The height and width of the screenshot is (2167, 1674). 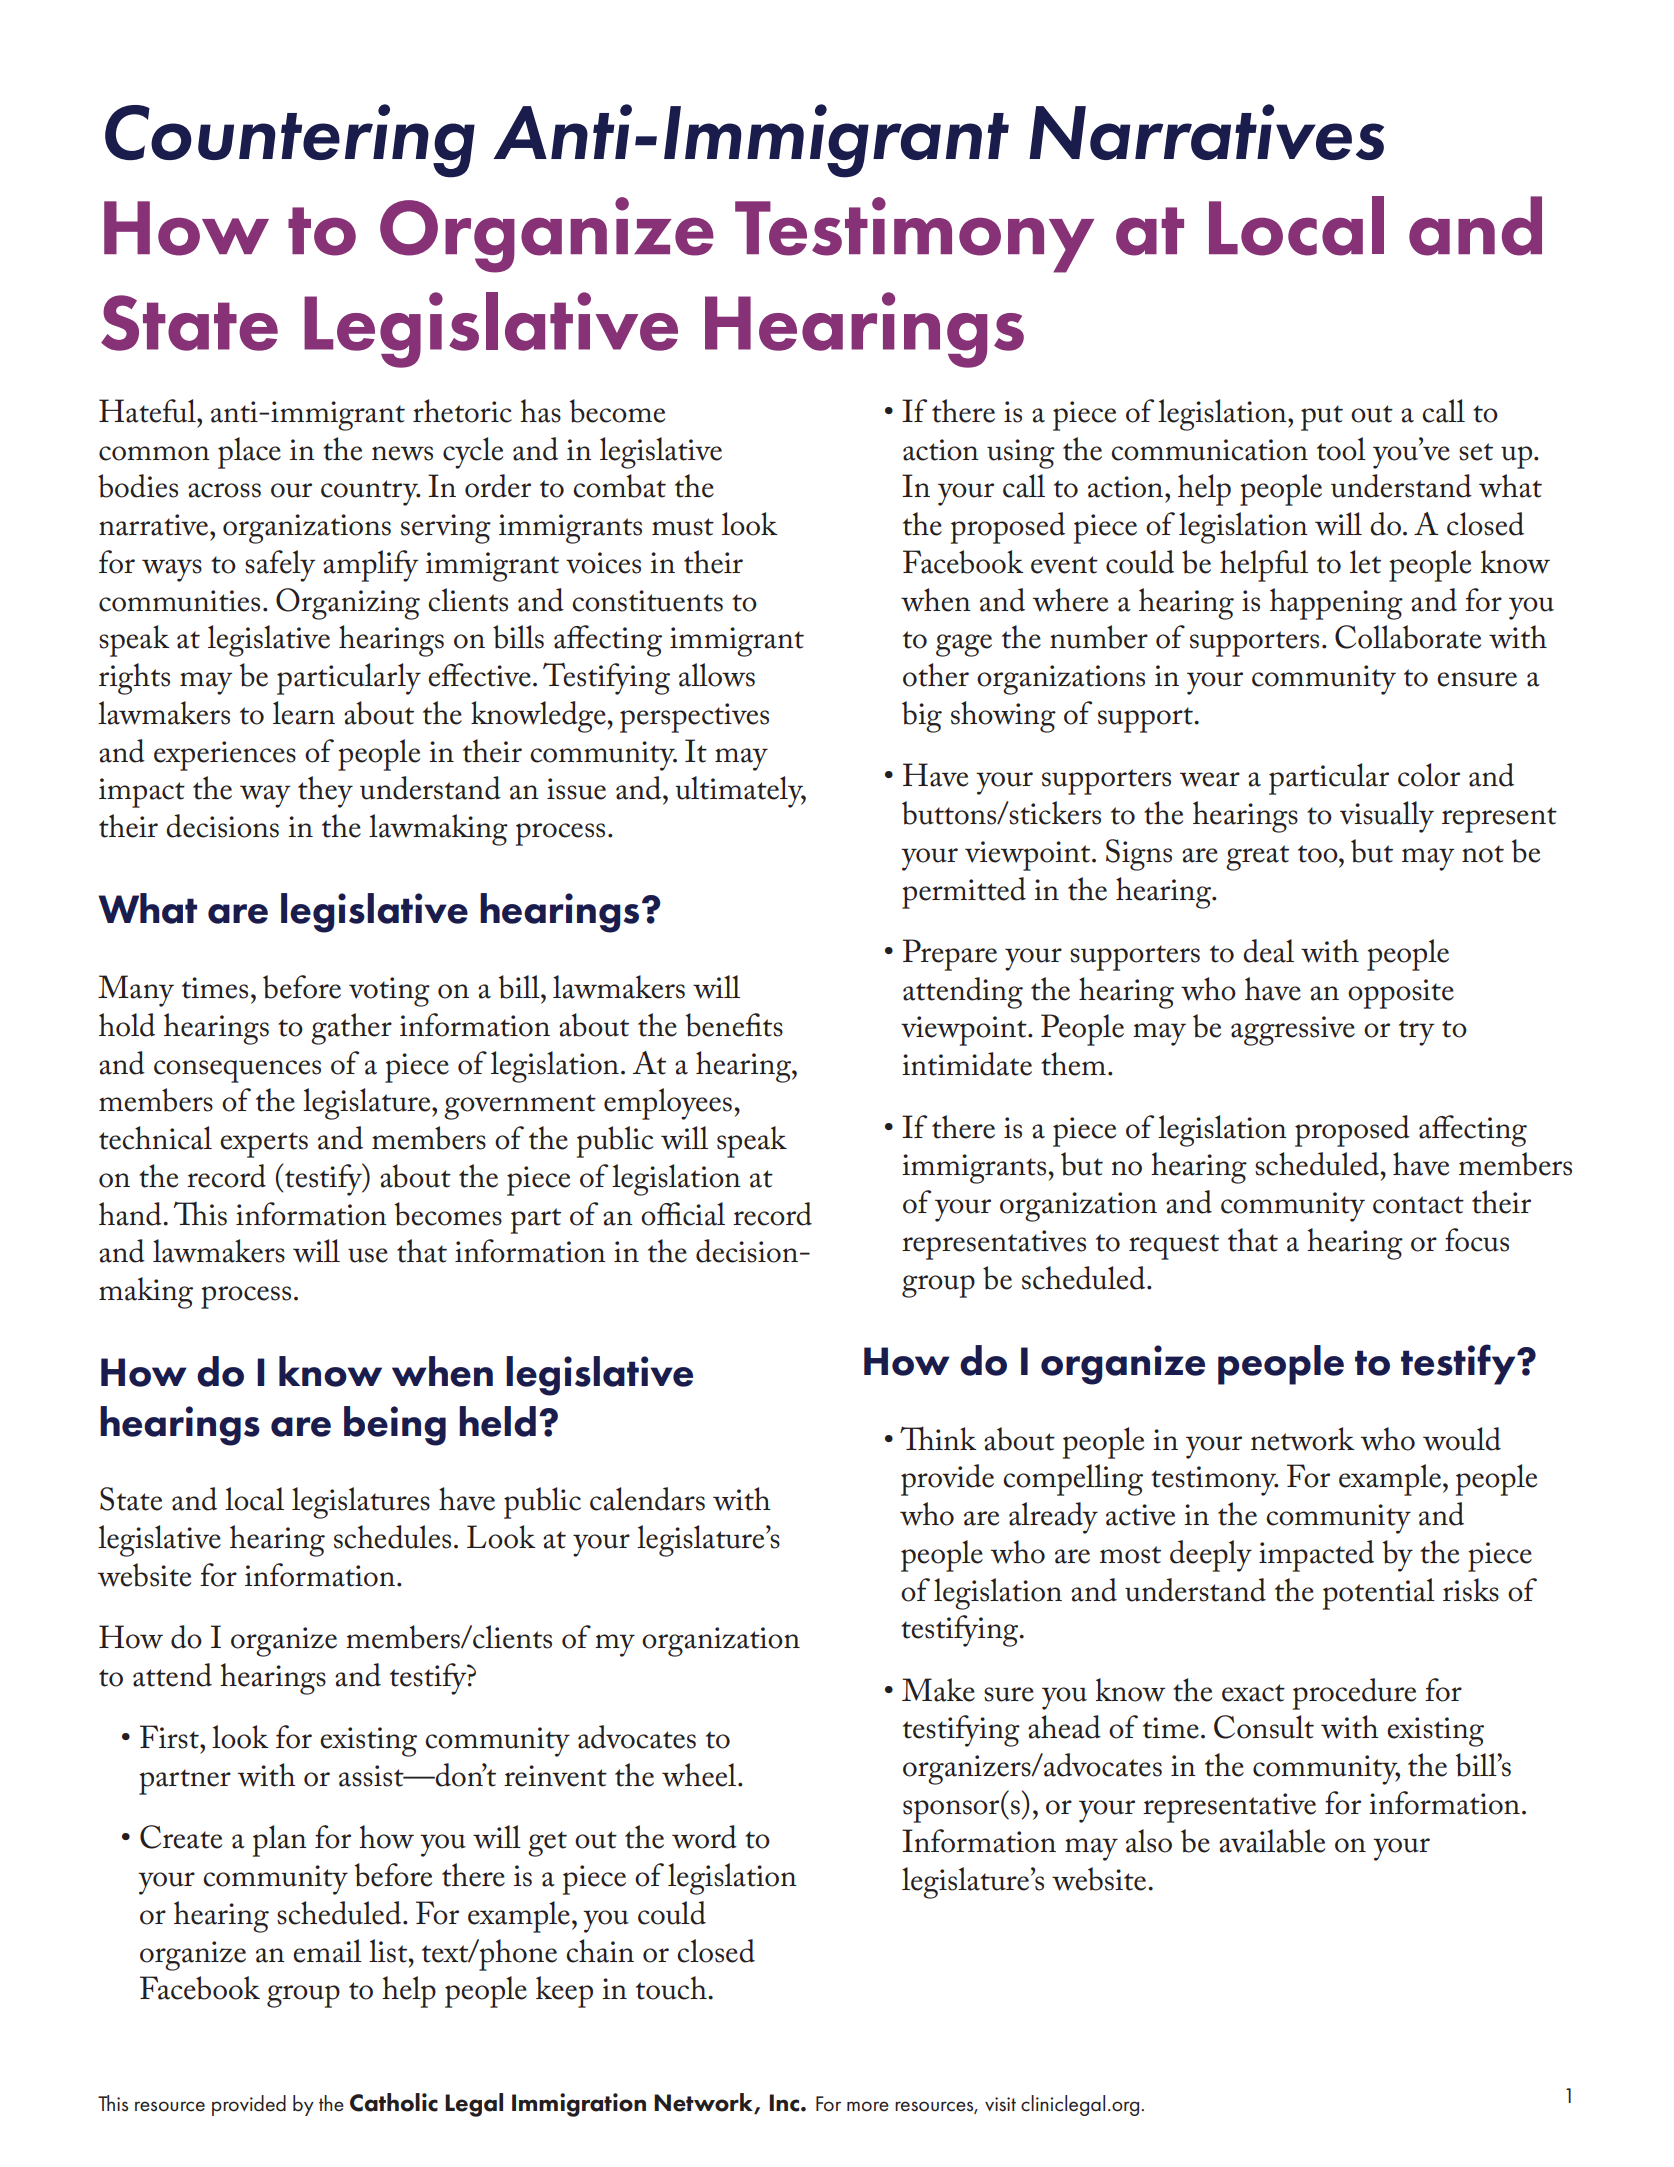 What do you see at coordinates (394, 2102) in the screenshot?
I see `Catholic` at bounding box center [394, 2102].
